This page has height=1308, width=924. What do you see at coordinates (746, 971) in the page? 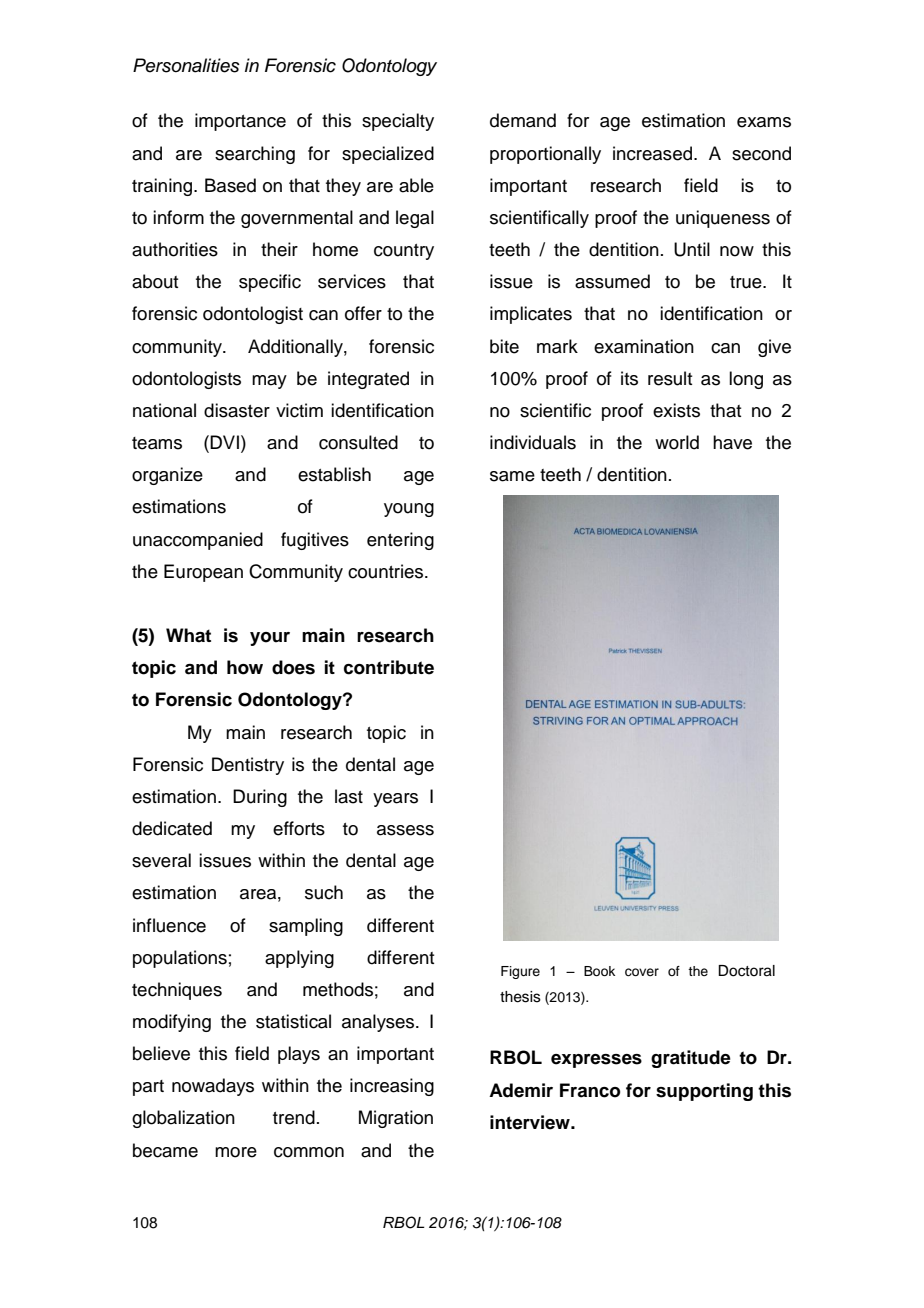
I see `Doctoral` at bounding box center [746, 971].
